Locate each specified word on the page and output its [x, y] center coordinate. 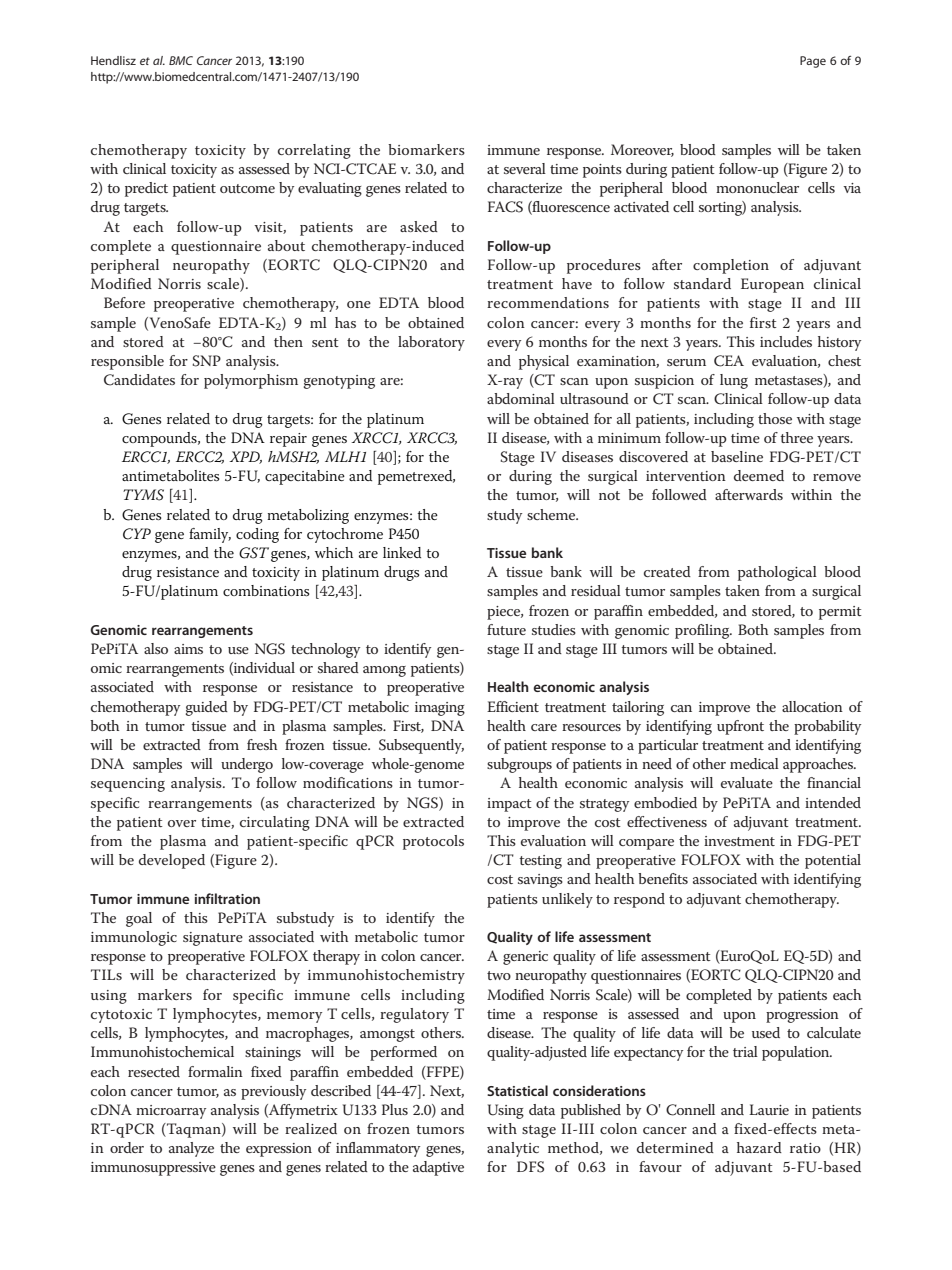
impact [509, 805]
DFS [530, 1167]
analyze [191, 1149]
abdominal [521, 398]
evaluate [747, 782]
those [775, 418]
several [525, 168]
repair [288, 440]
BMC [181, 60]
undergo [247, 765]
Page [813, 62]
